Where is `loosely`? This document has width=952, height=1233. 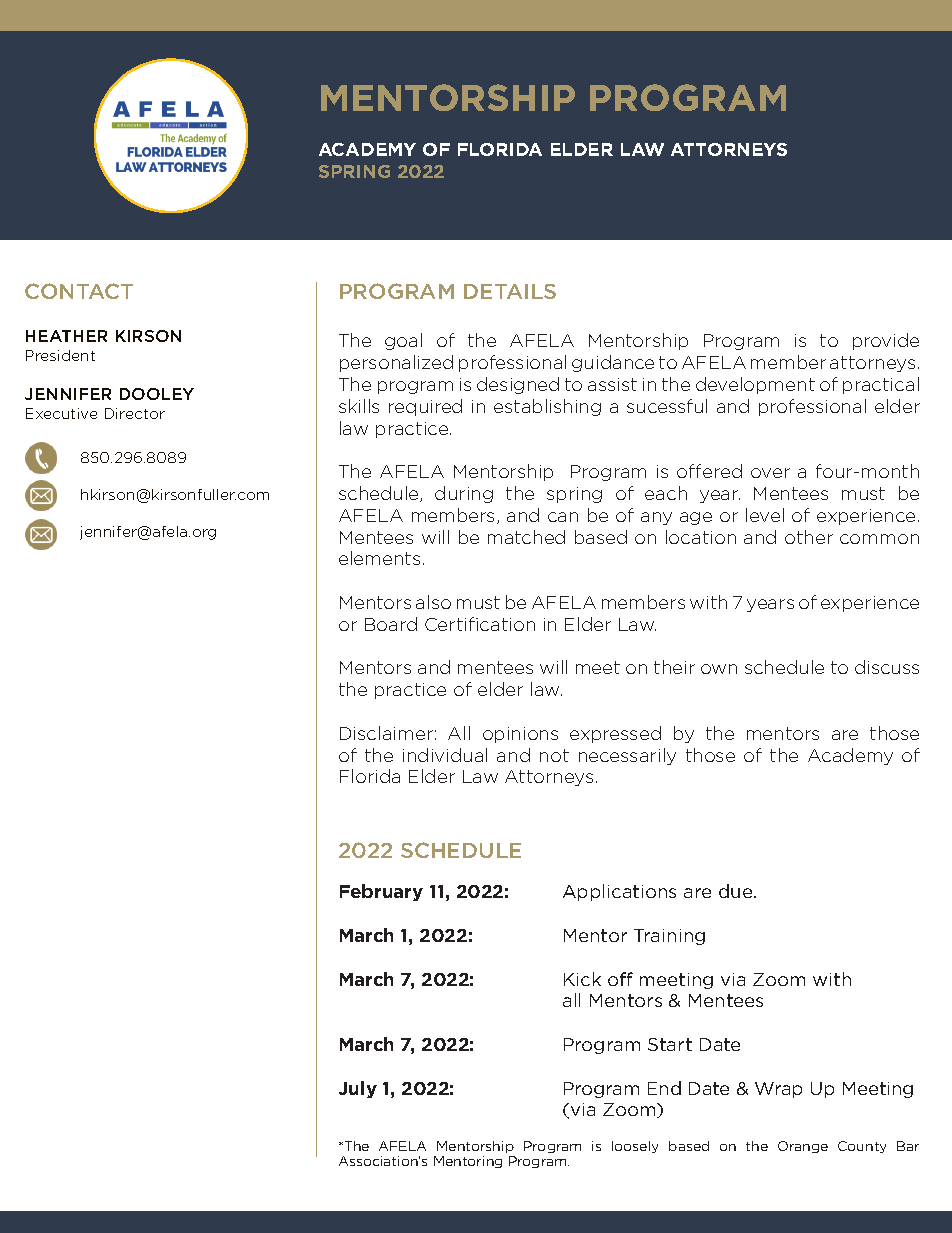
loosely is located at coordinates (635, 1147).
